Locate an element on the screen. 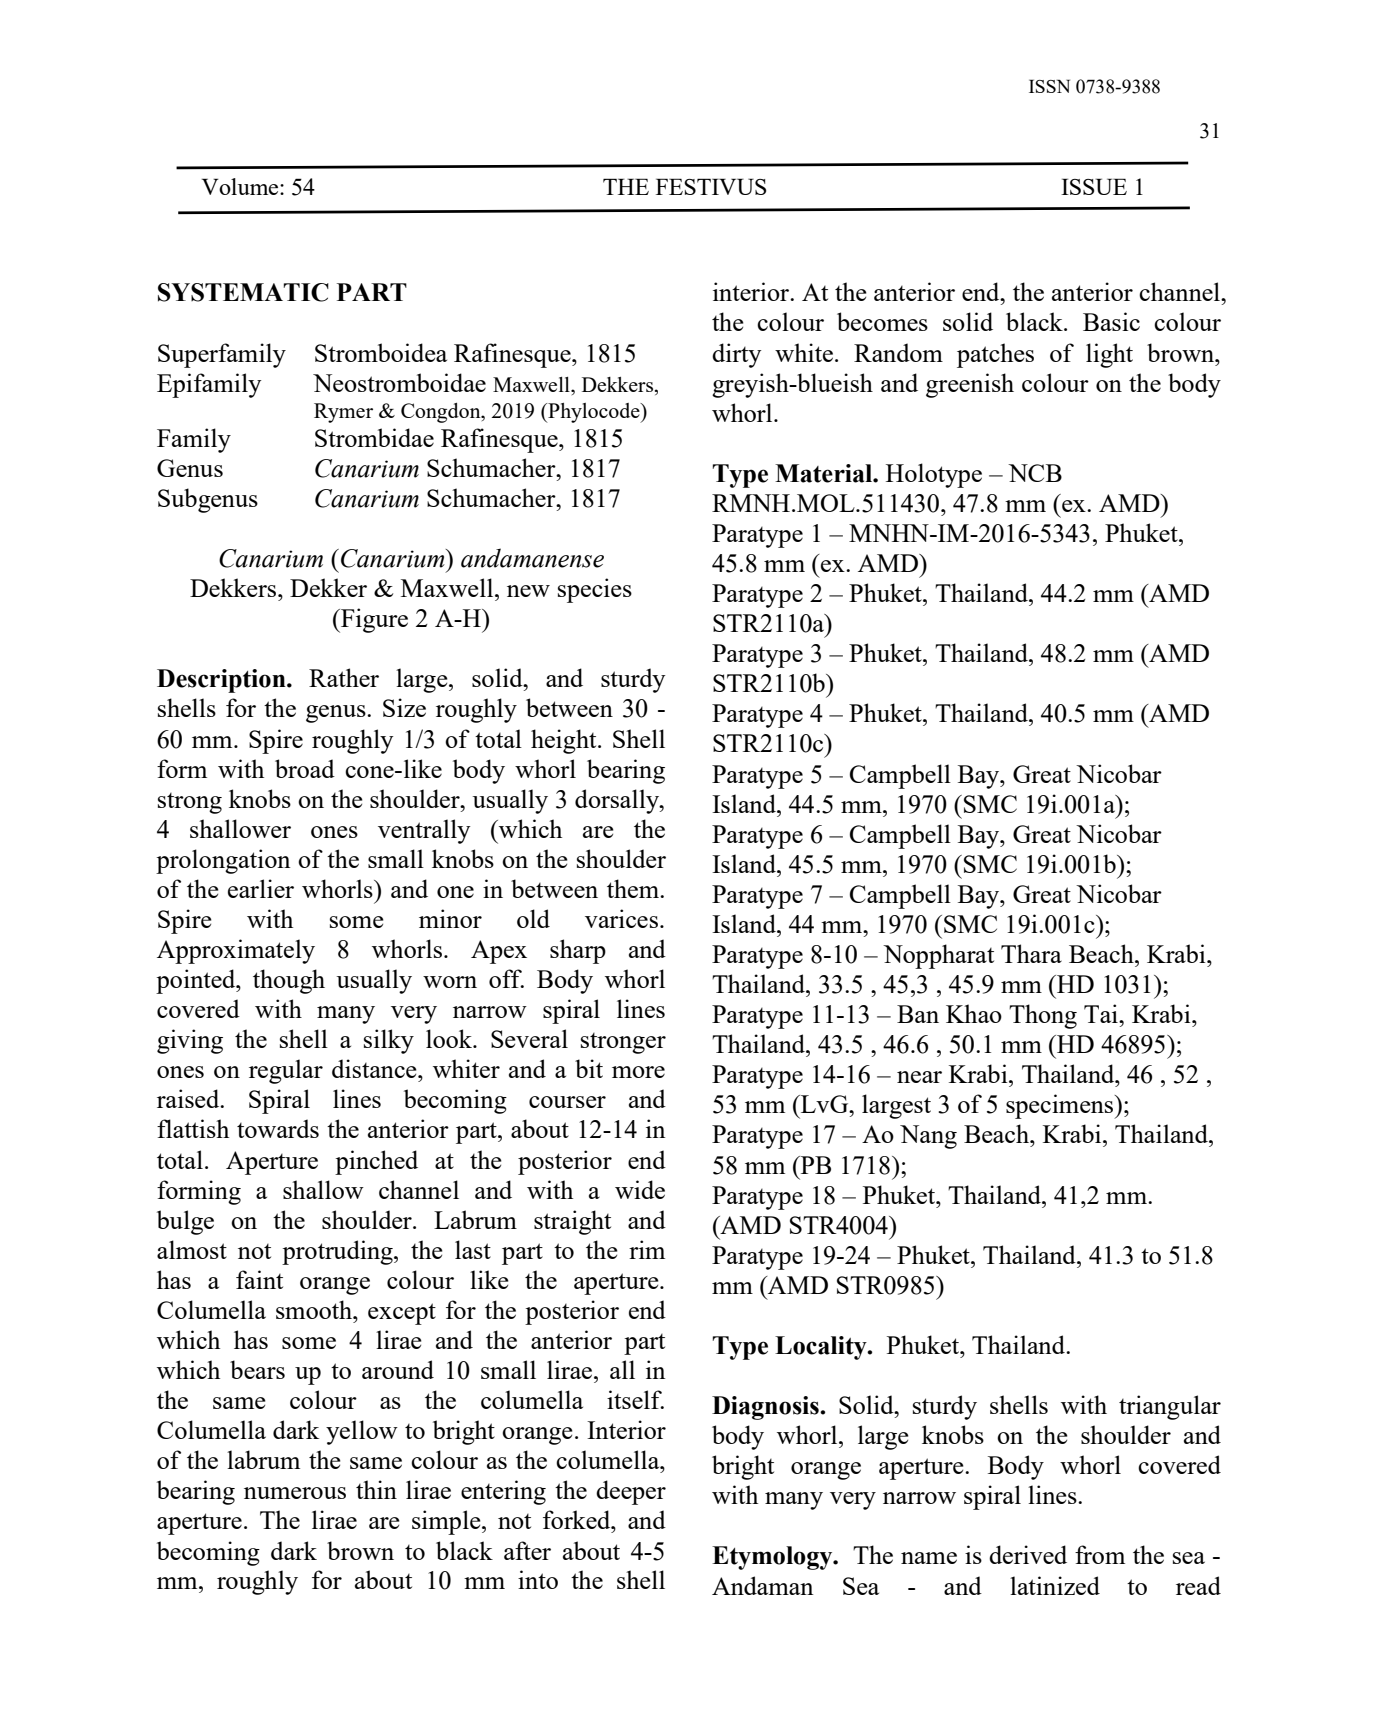  Figure is located at coordinates (373, 620).
